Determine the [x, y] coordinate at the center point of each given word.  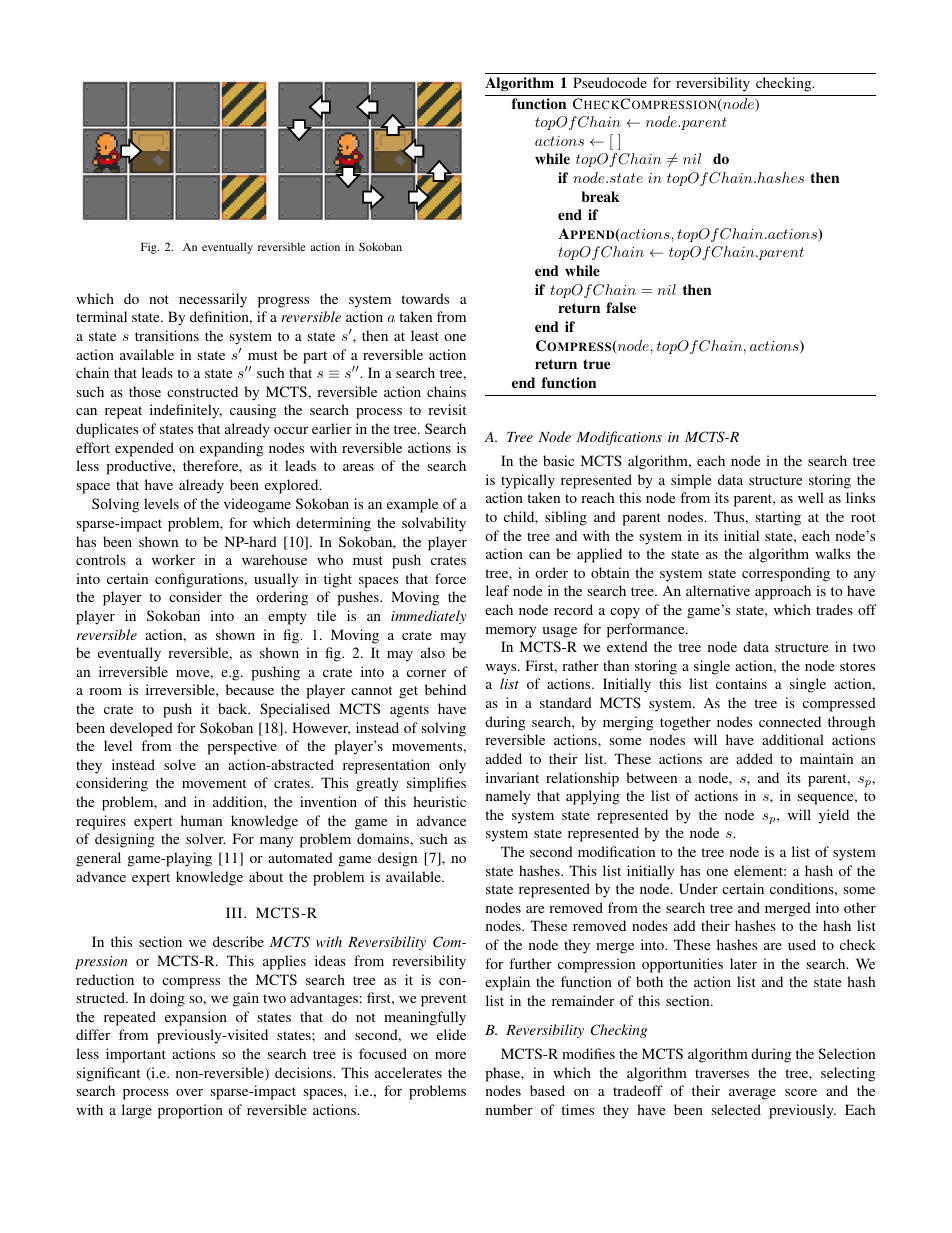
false [621, 307]
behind [445, 689]
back [234, 708]
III [235, 912]
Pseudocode [610, 82]
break [600, 196]
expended [144, 449]
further [530, 963]
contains [741, 683]
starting [778, 518]
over [189, 1092]
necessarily [213, 300]
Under [698, 888]
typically [528, 481]
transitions [167, 335]
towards [425, 298]
